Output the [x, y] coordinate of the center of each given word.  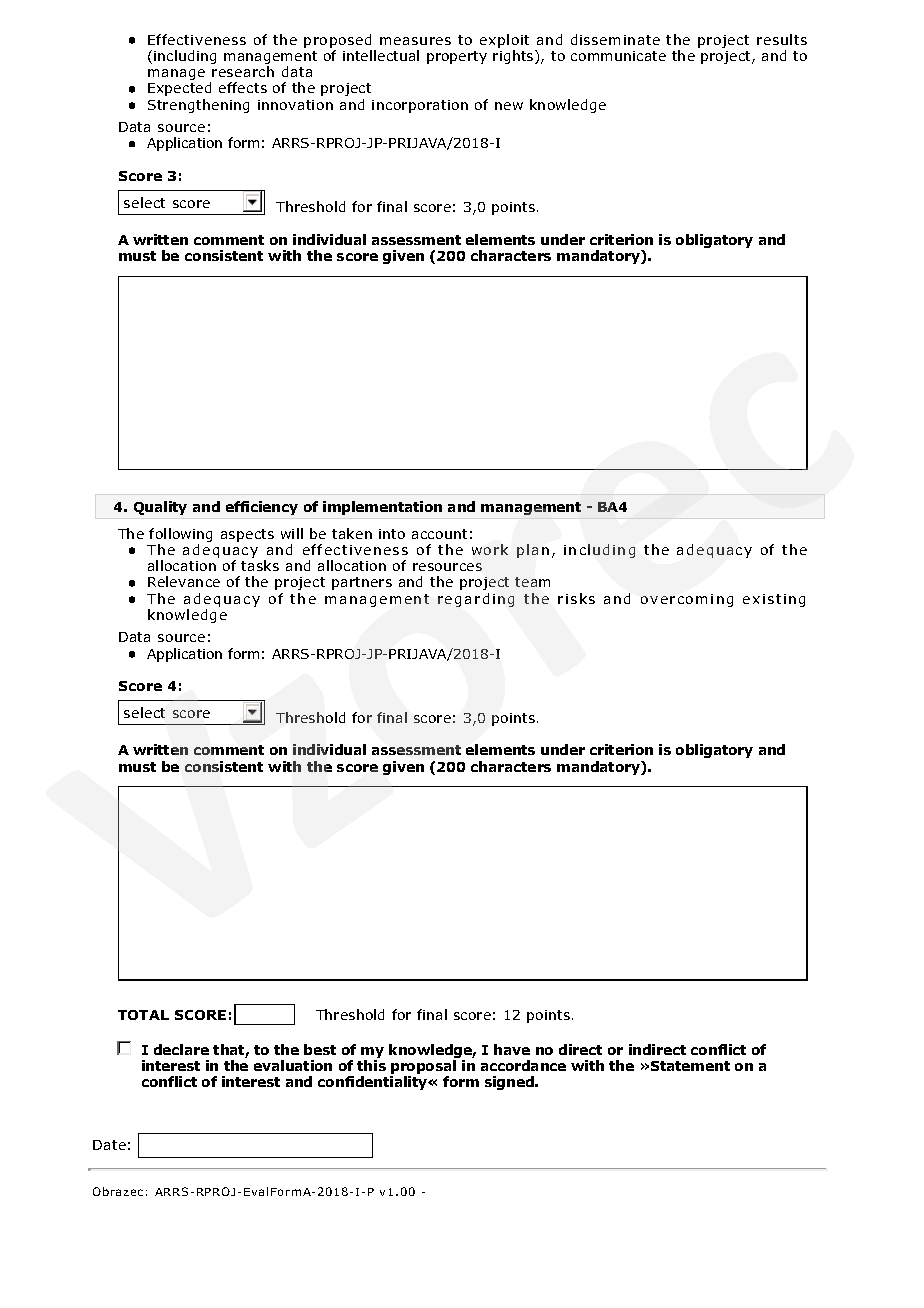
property [457, 57]
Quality [160, 508]
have [512, 1049]
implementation [382, 508]
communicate [618, 56]
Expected [179, 89]
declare [181, 1049]
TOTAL [143, 1015]
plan [533, 551]
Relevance [184, 581]
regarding [476, 600]
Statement [690, 1066]
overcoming [687, 600]
